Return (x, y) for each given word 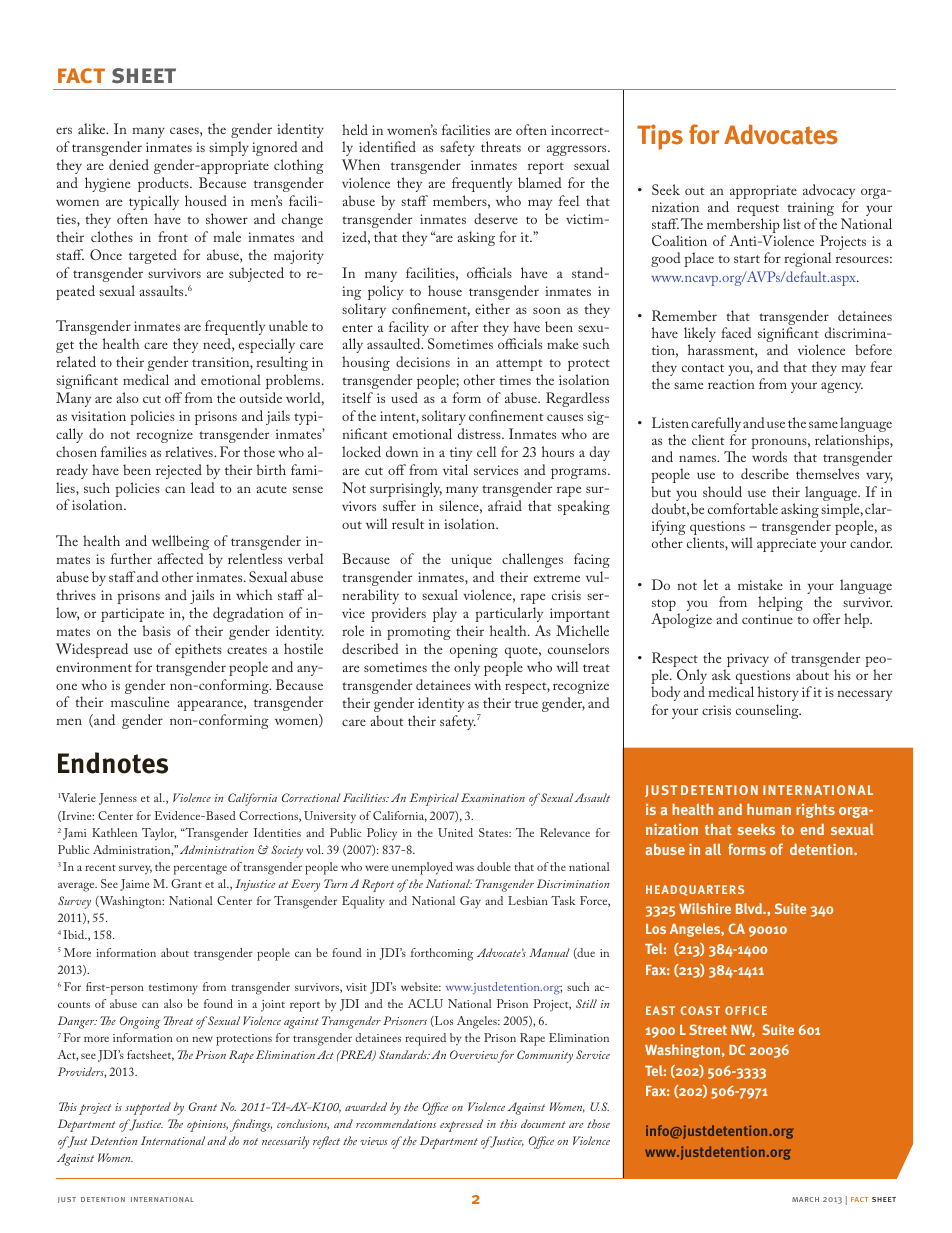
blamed (540, 182)
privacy (747, 661)
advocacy (829, 193)
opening (474, 651)
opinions (207, 1126)
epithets (198, 650)
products (164, 184)
